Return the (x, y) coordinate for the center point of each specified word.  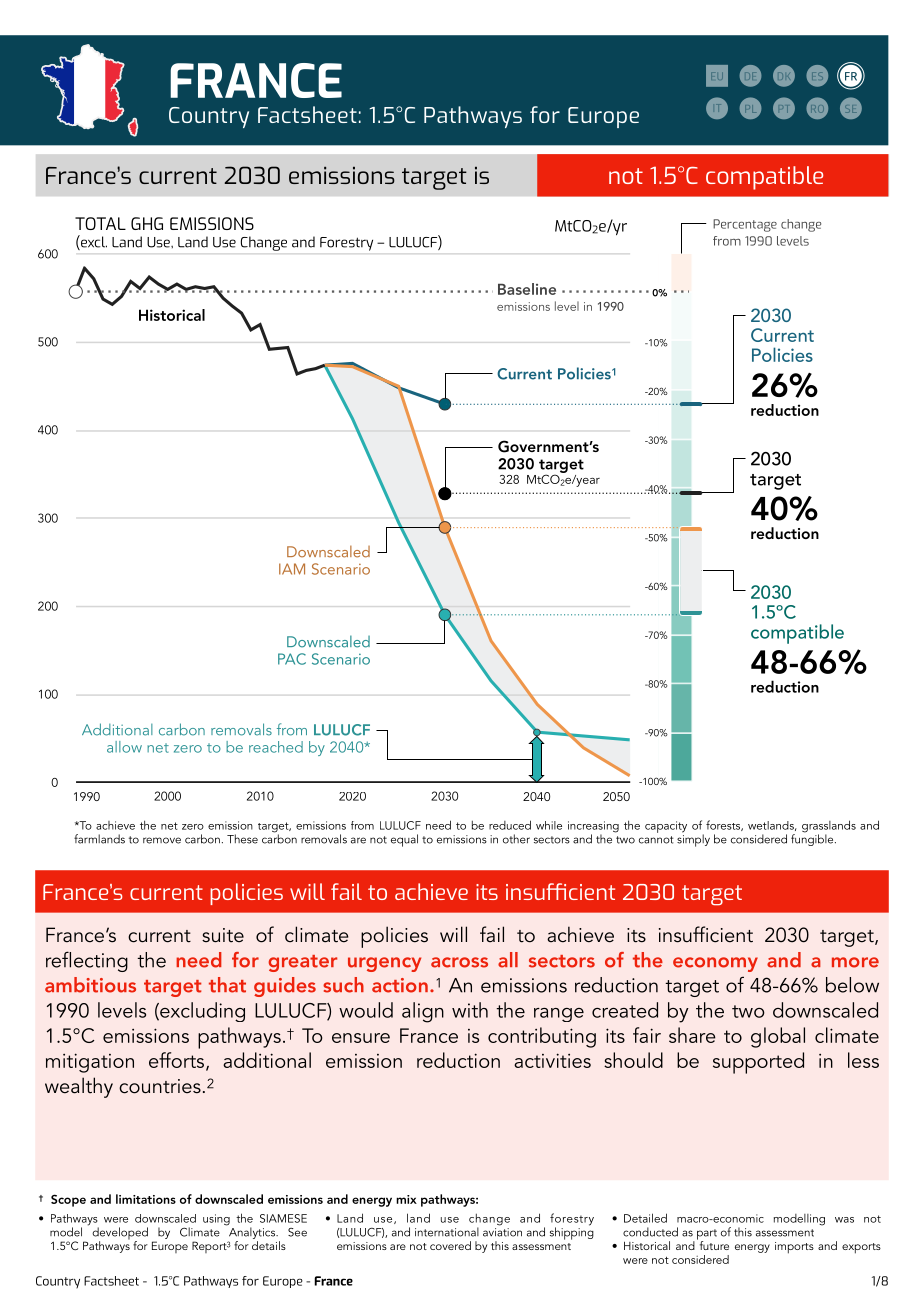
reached (276, 747)
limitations (146, 1199)
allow (124, 747)
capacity (666, 827)
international (447, 1232)
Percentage (745, 225)
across (459, 962)
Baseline (527, 289)
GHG (147, 223)
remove (162, 840)
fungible (813, 839)
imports (794, 1248)
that (227, 985)
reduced (510, 825)
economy (715, 964)
